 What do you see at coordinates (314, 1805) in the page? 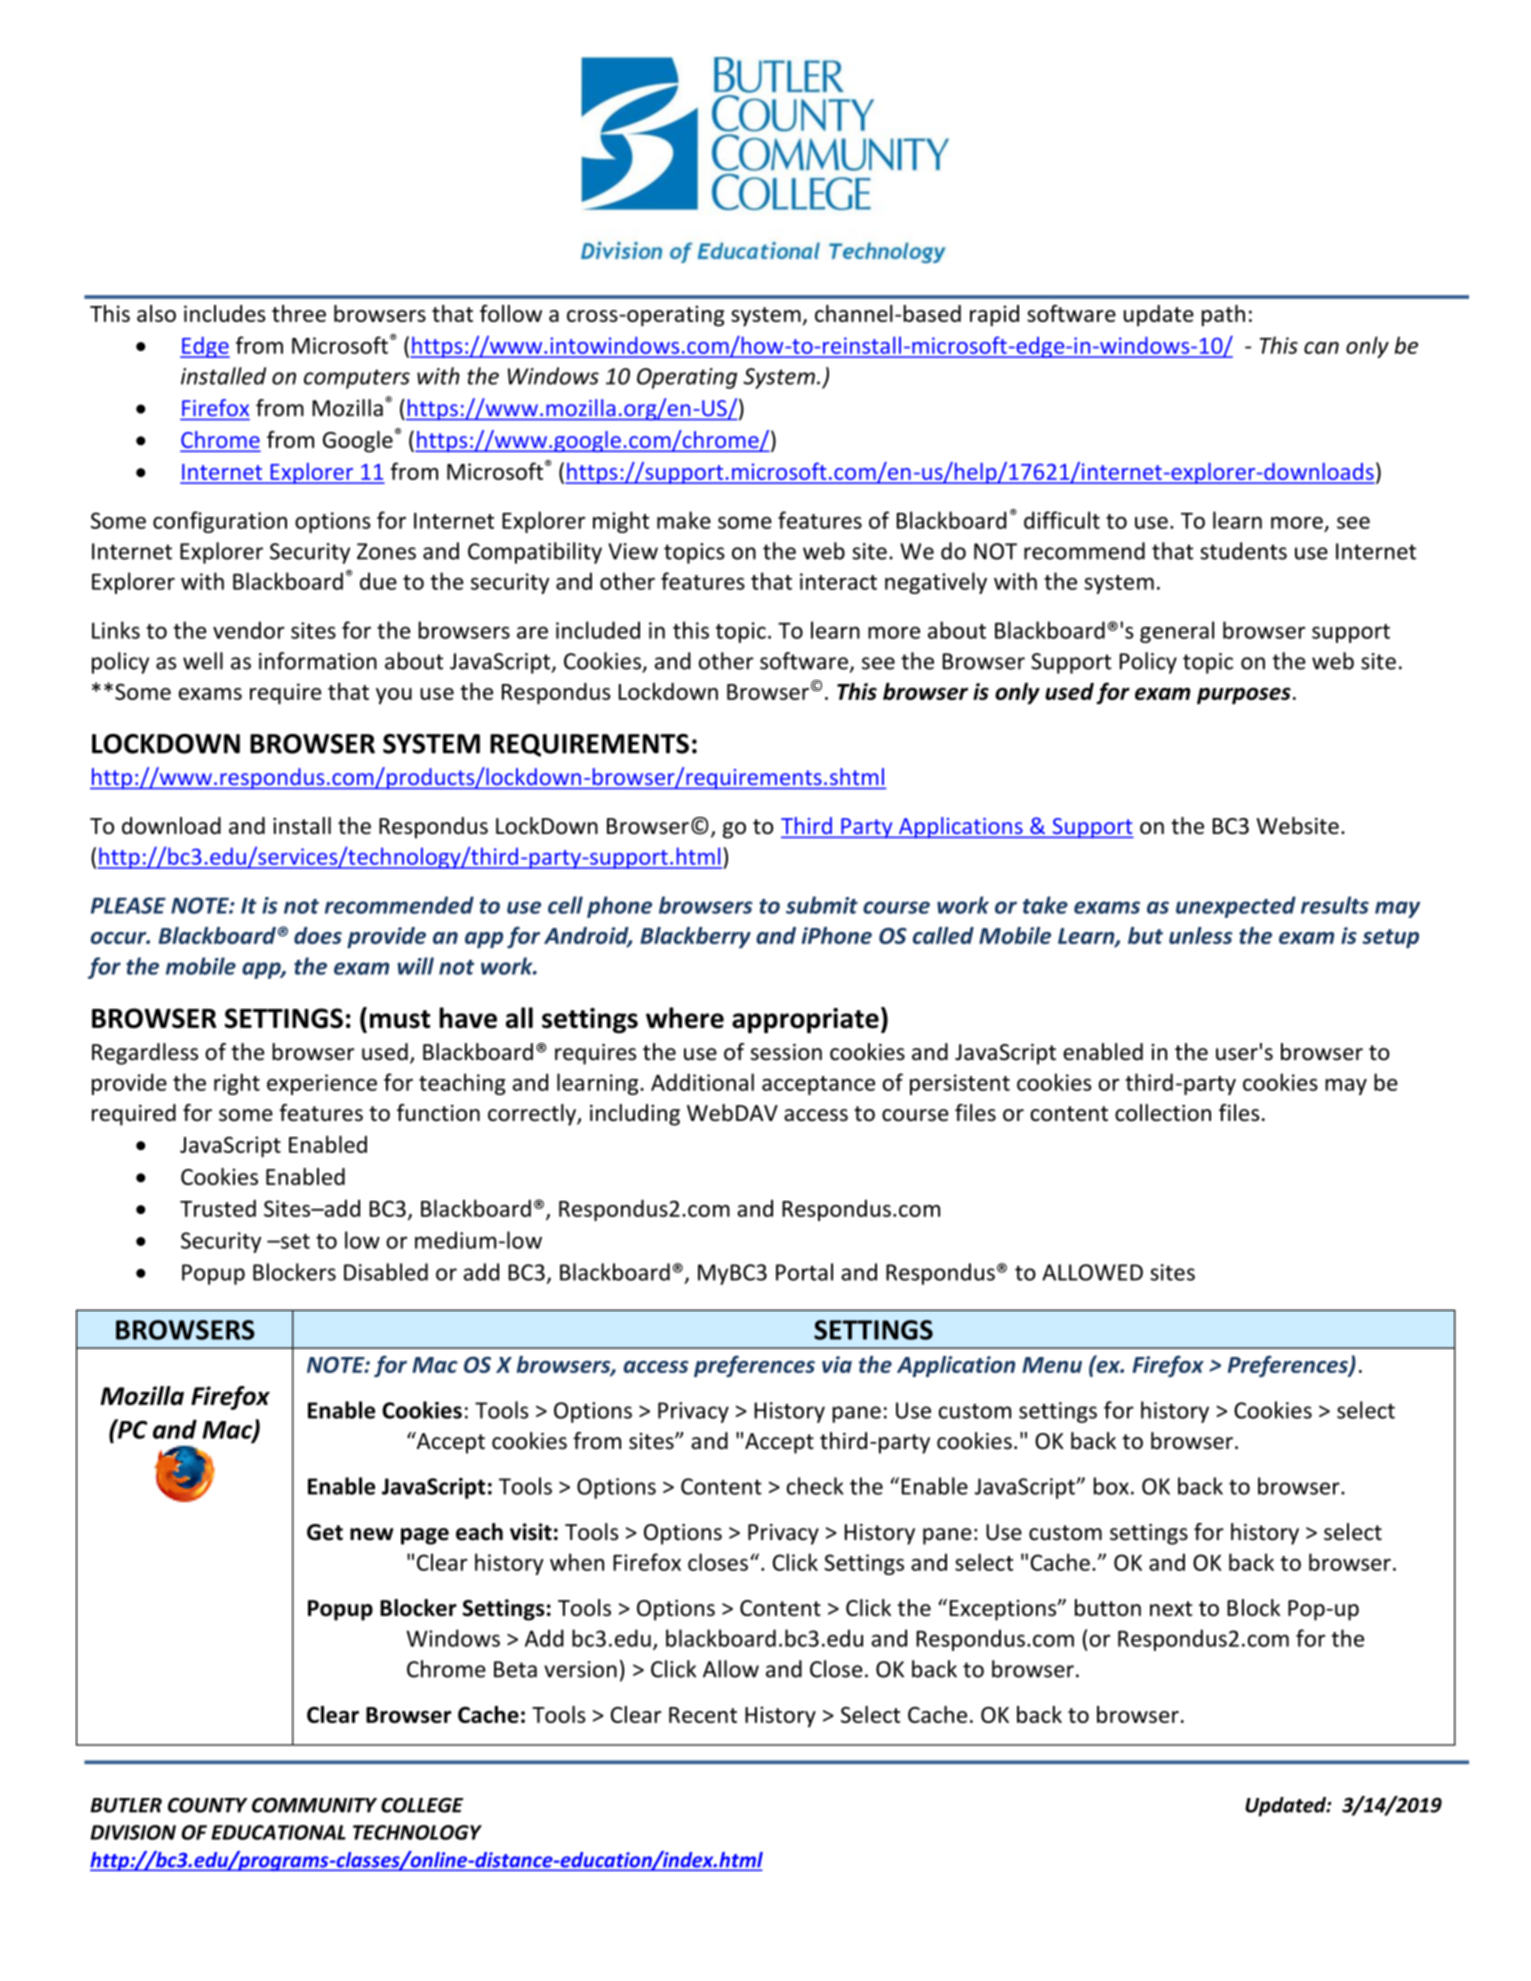
I see `COMMUNITY` at bounding box center [314, 1805].
